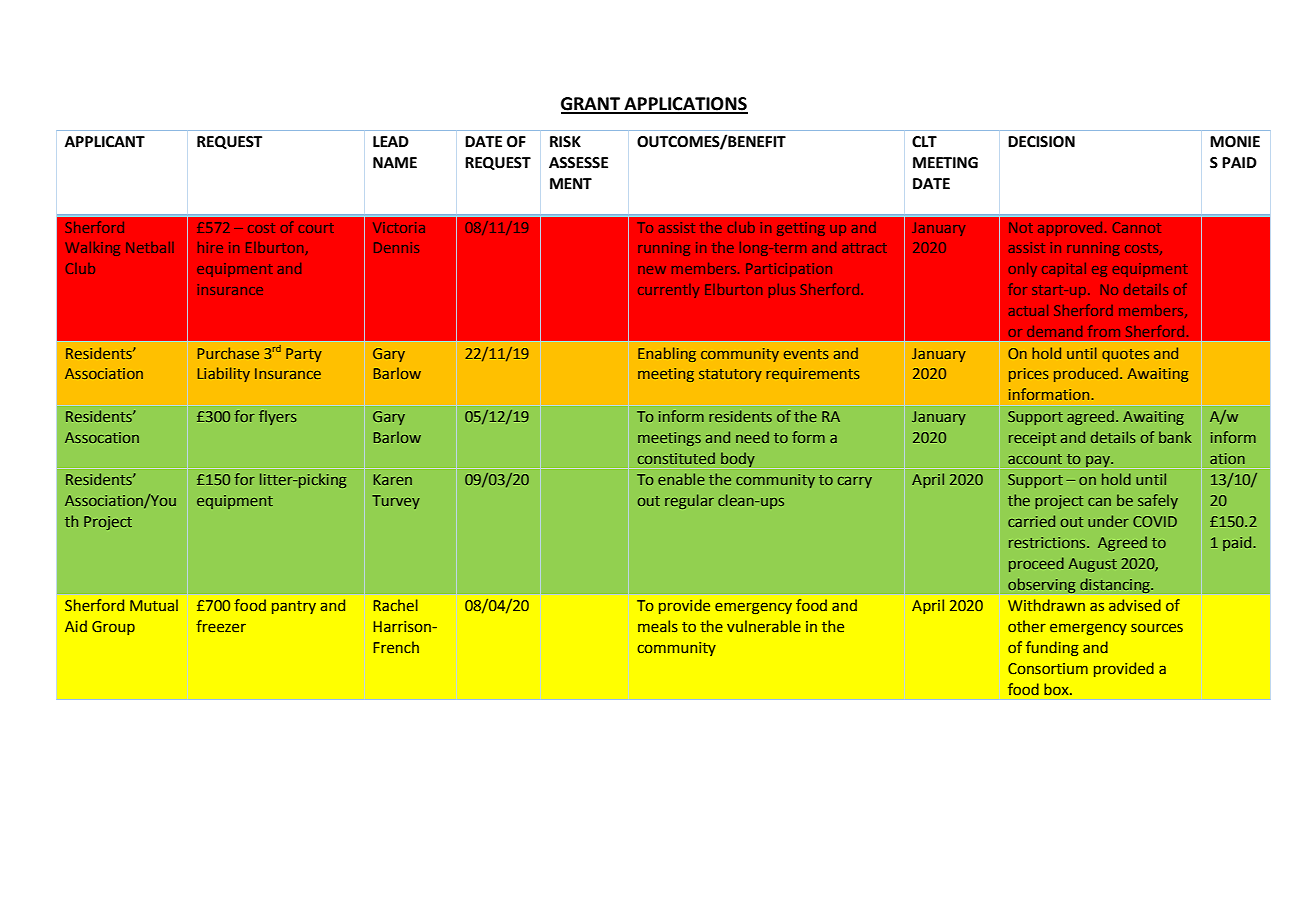 The height and width of the document is (924, 1308). What do you see at coordinates (1041, 142) in the document?
I see `DECISION` at bounding box center [1041, 142].
